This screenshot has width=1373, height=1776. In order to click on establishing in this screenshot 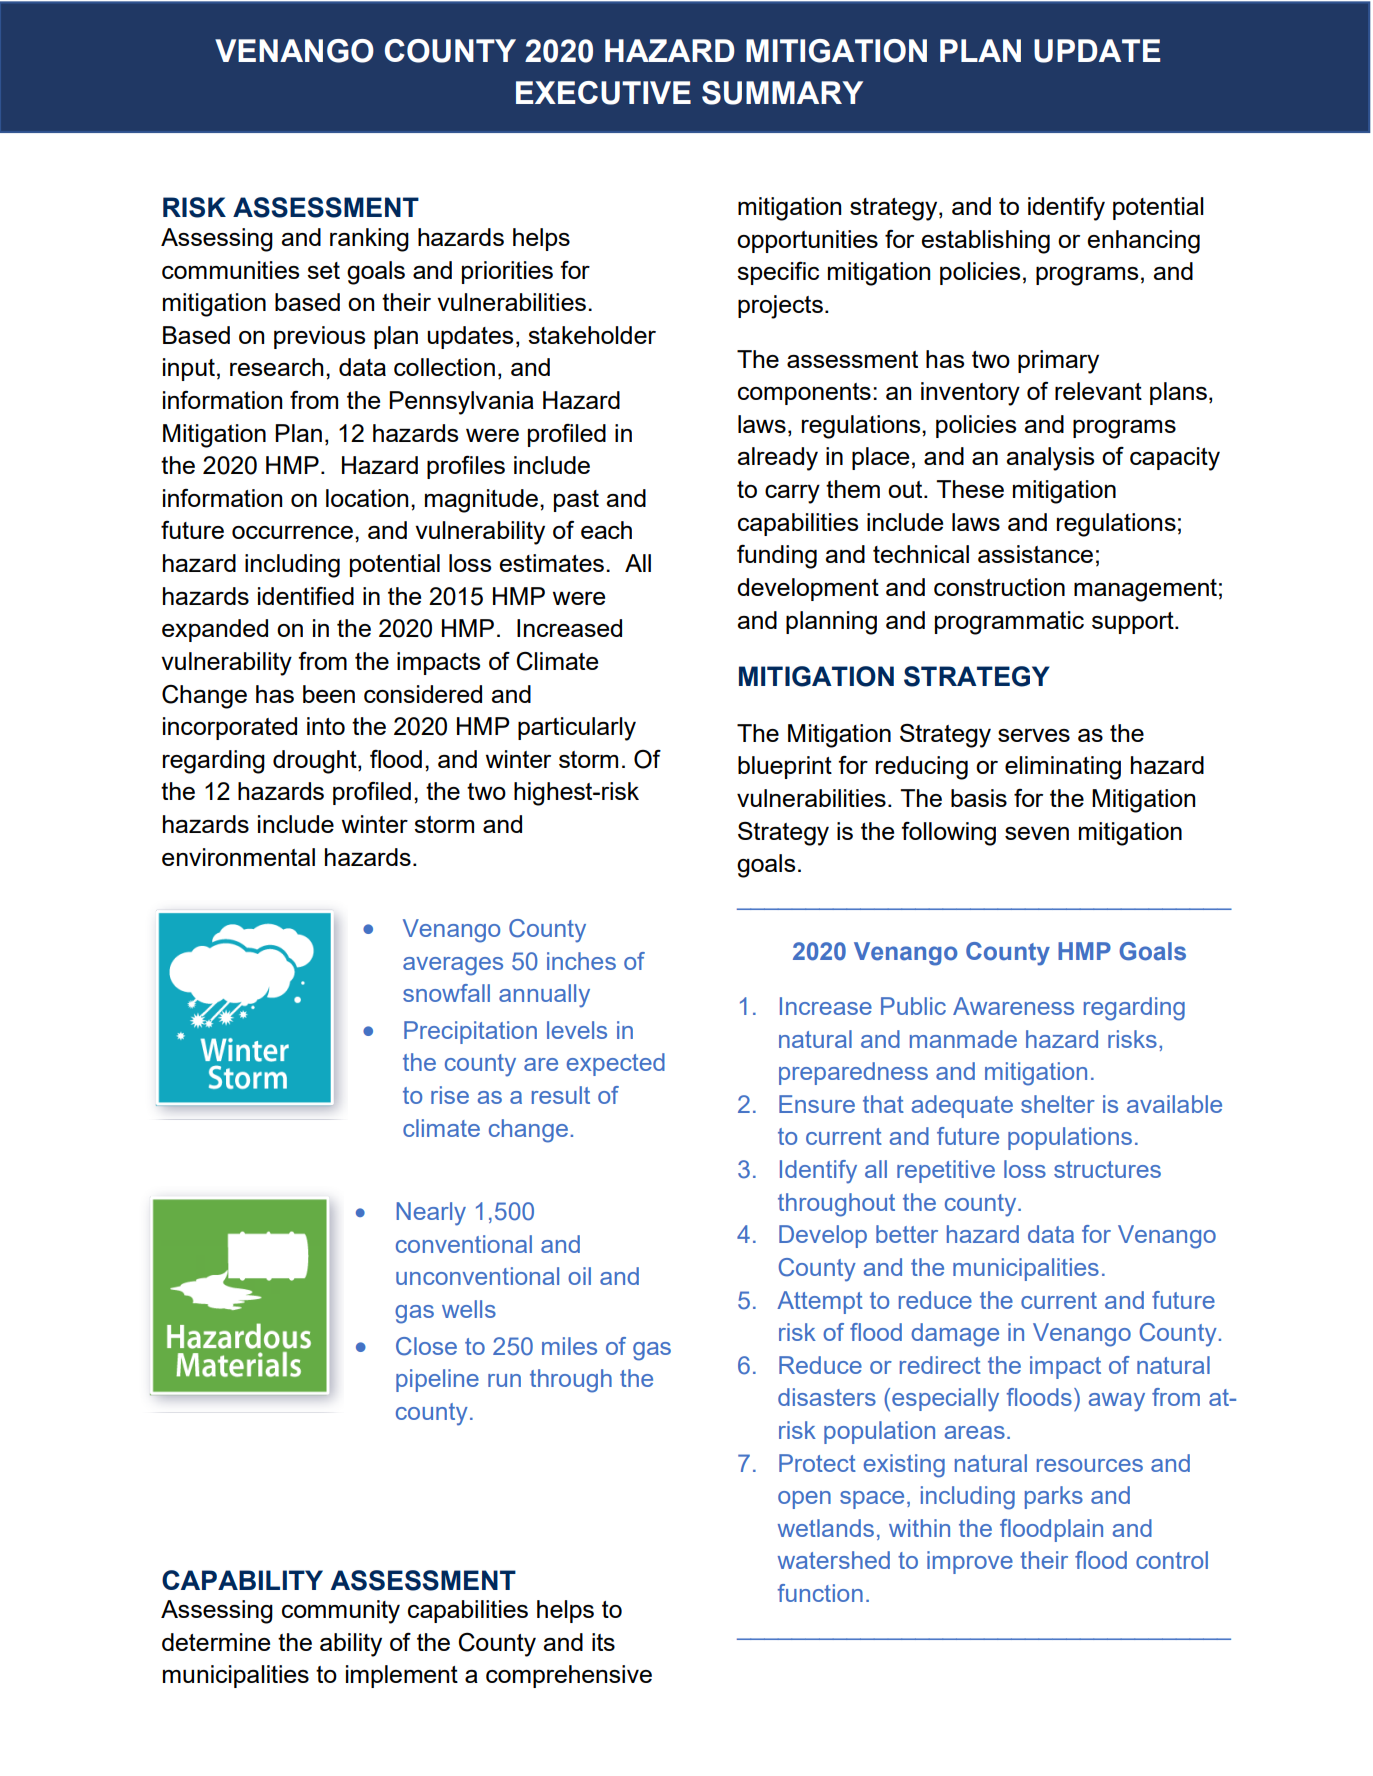, I will do `click(985, 242)`.
